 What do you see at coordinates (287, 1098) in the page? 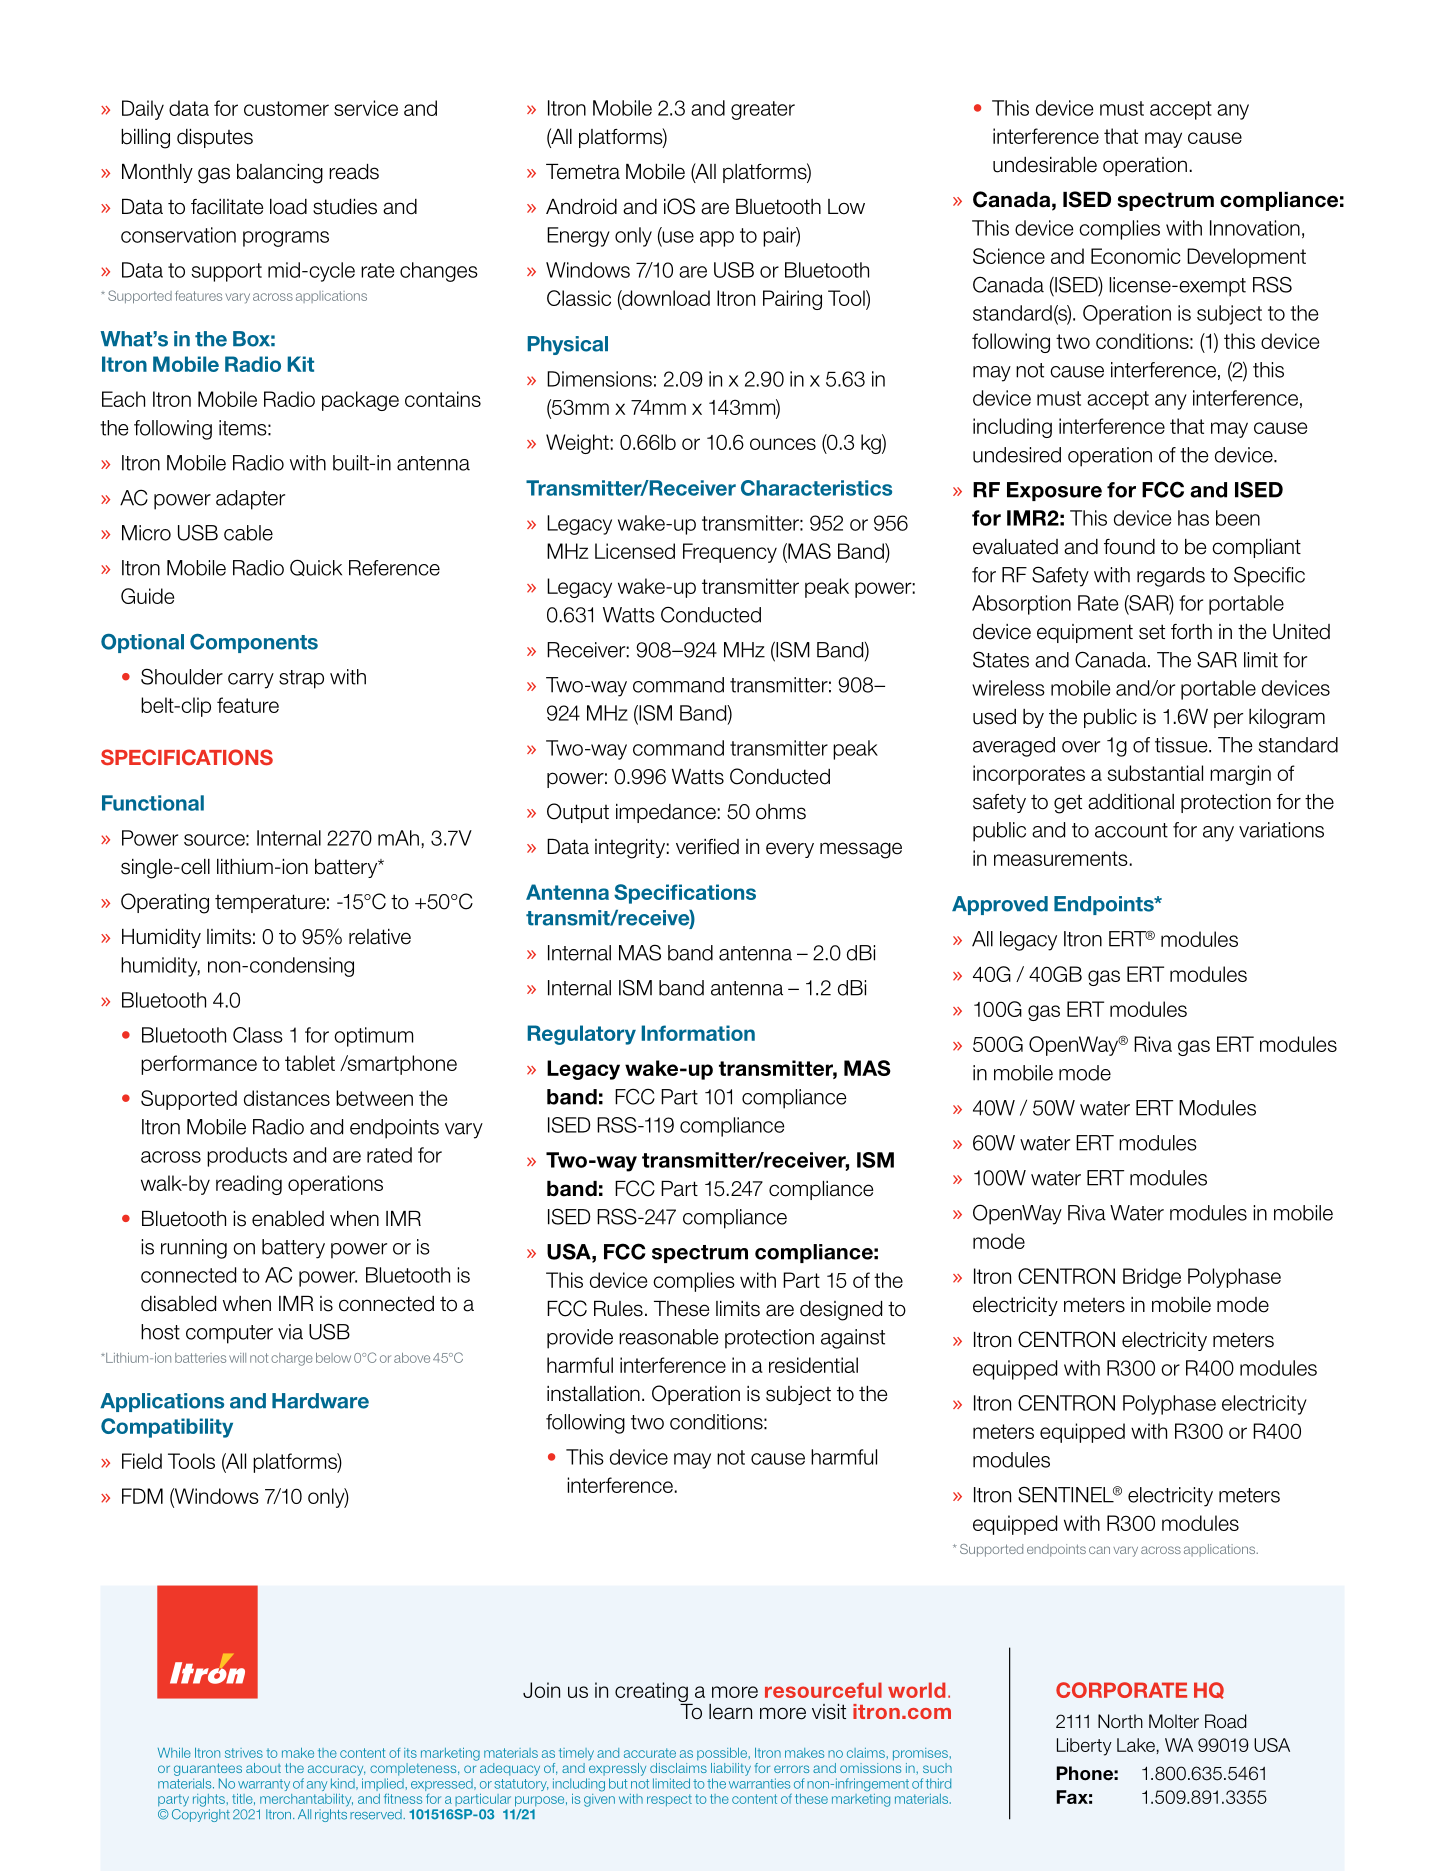
I see `distances` at bounding box center [287, 1098].
